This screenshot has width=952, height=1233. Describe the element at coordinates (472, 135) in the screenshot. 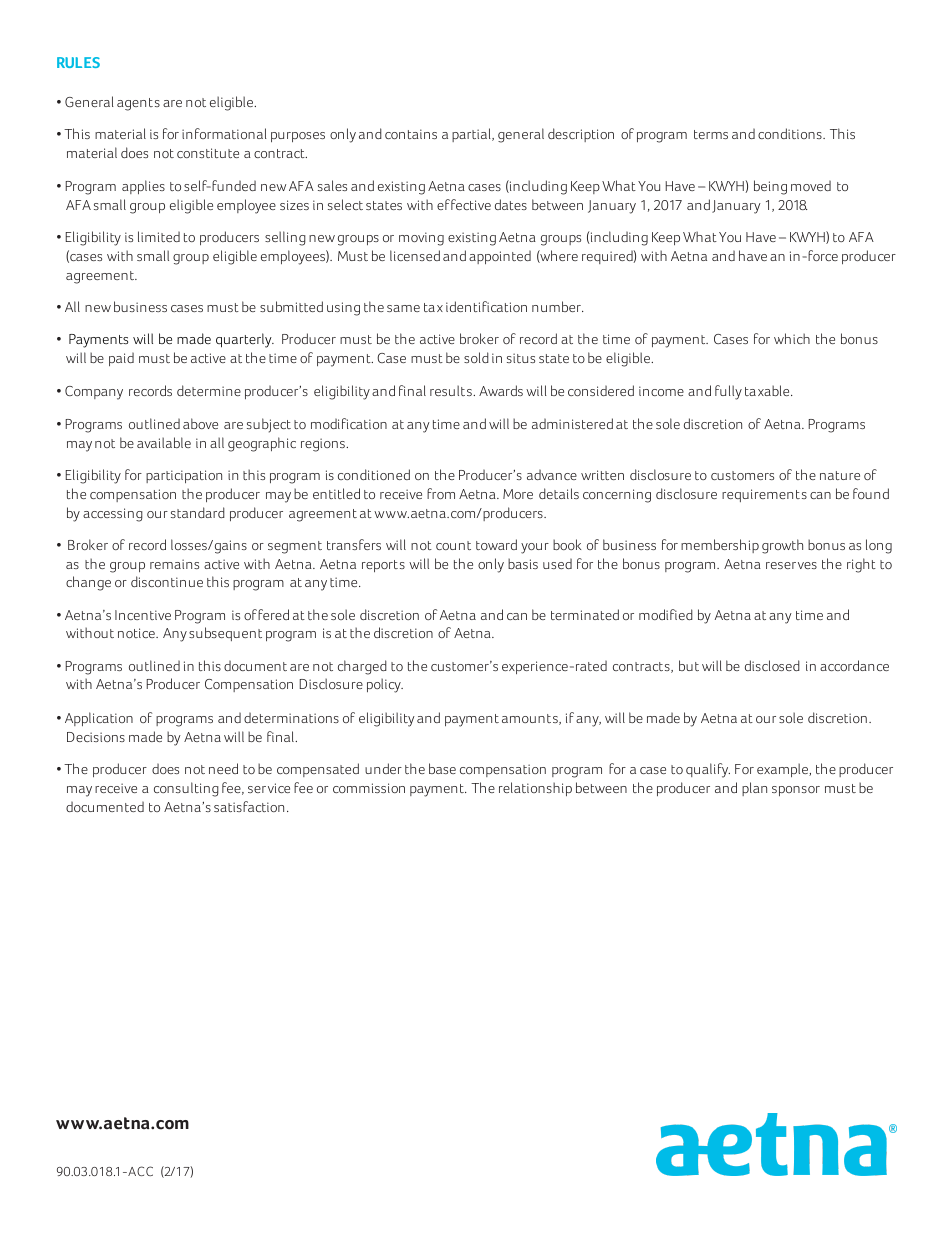

I see `partial` at that location.
